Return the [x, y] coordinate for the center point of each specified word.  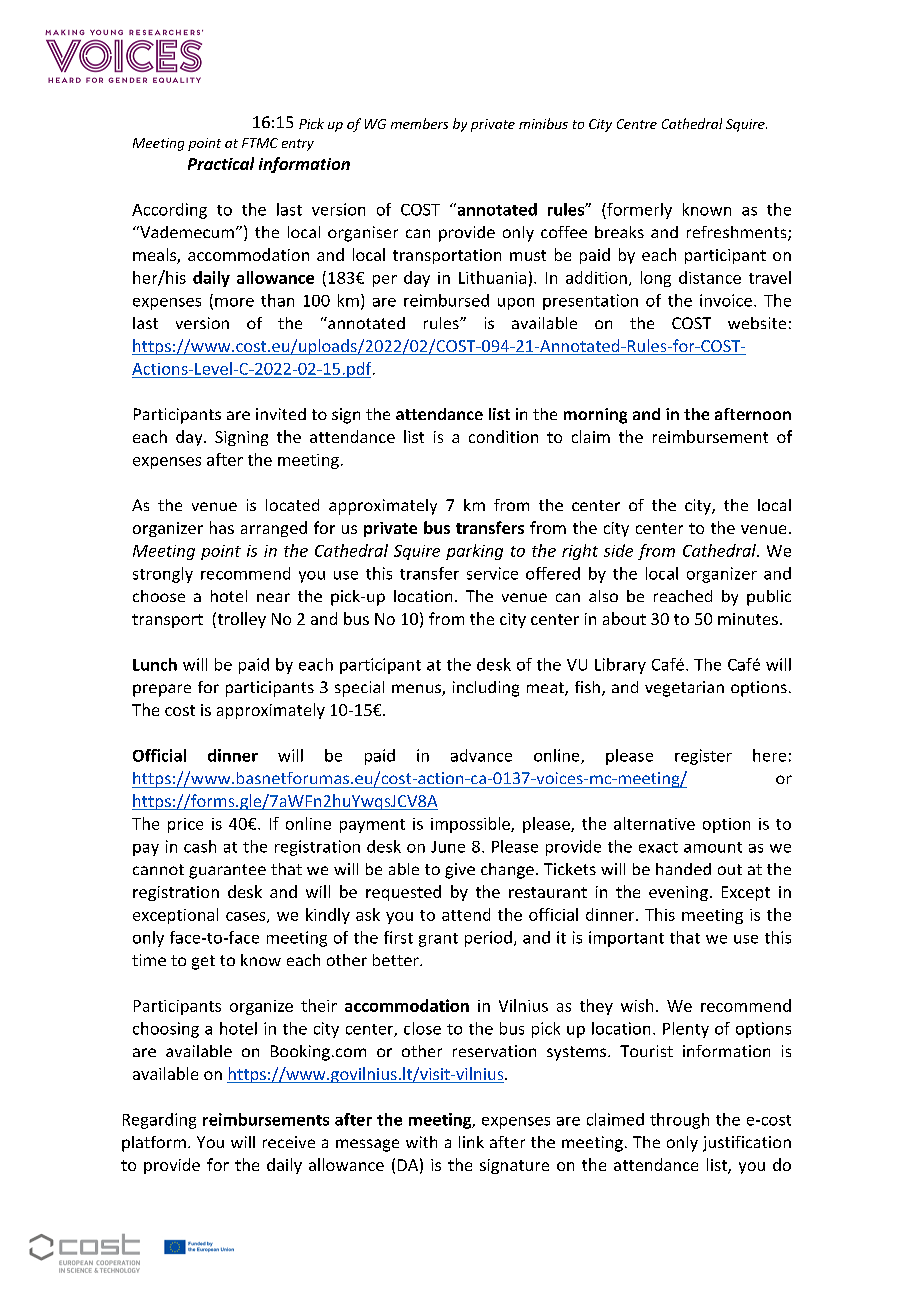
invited [281, 414]
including [486, 689]
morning [595, 416]
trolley [240, 620]
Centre [637, 124]
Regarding [159, 1121]
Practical [221, 163]
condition [503, 436]
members [419, 123]
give [460, 871]
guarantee [227, 871]
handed [683, 869]
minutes [748, 619]
